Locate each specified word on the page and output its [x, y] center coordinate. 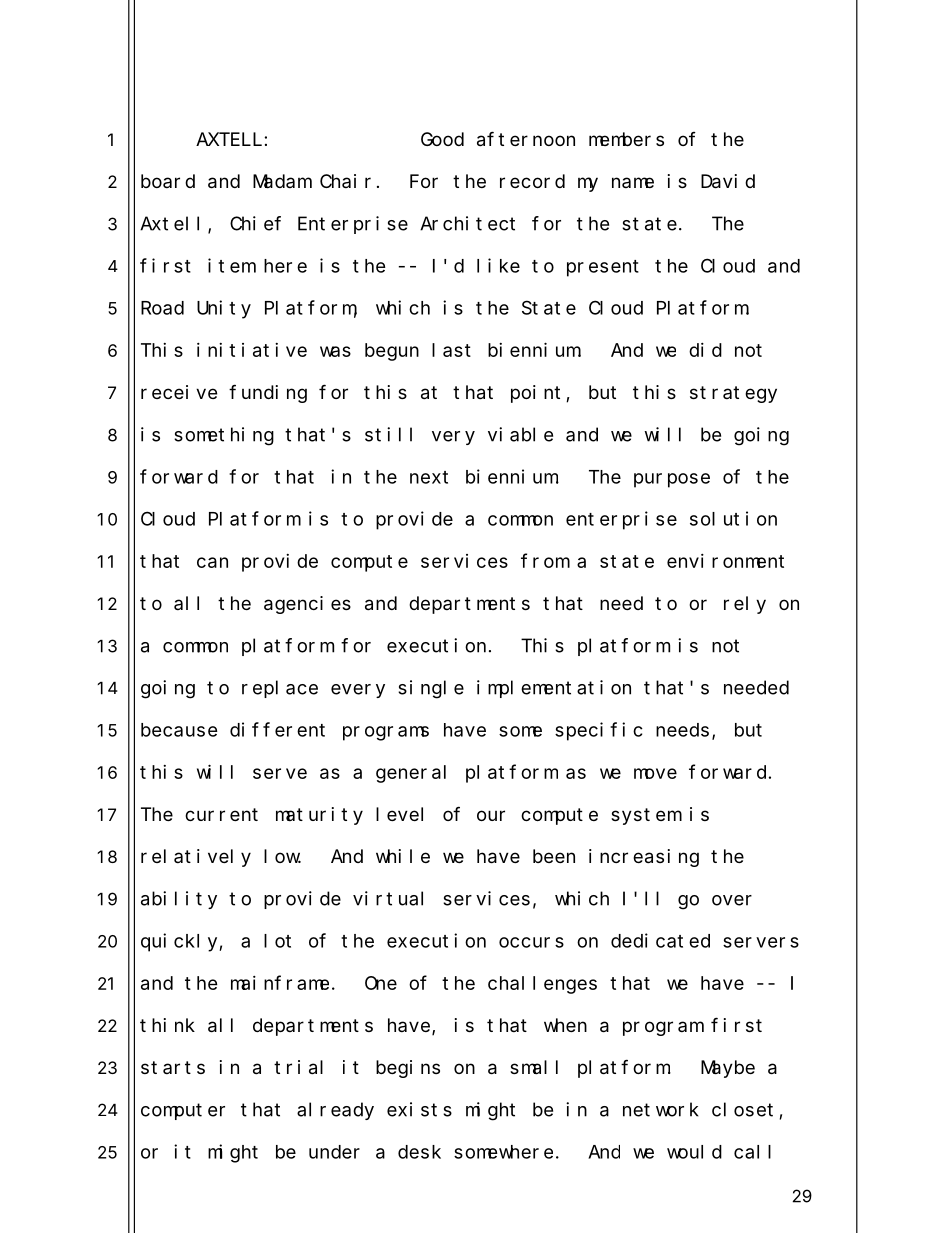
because [179, 730]
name [633, 182]
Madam [281, 181]
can [212, 562]
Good [442, 139]
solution [733, 518]
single [431, 689]
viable [520, 434]
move [655, 773]
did [705, 350]
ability [179, 900]
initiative [252, 350]
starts [173, 1067]
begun [392, 352]
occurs [531, 942]
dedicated [660, 940]
